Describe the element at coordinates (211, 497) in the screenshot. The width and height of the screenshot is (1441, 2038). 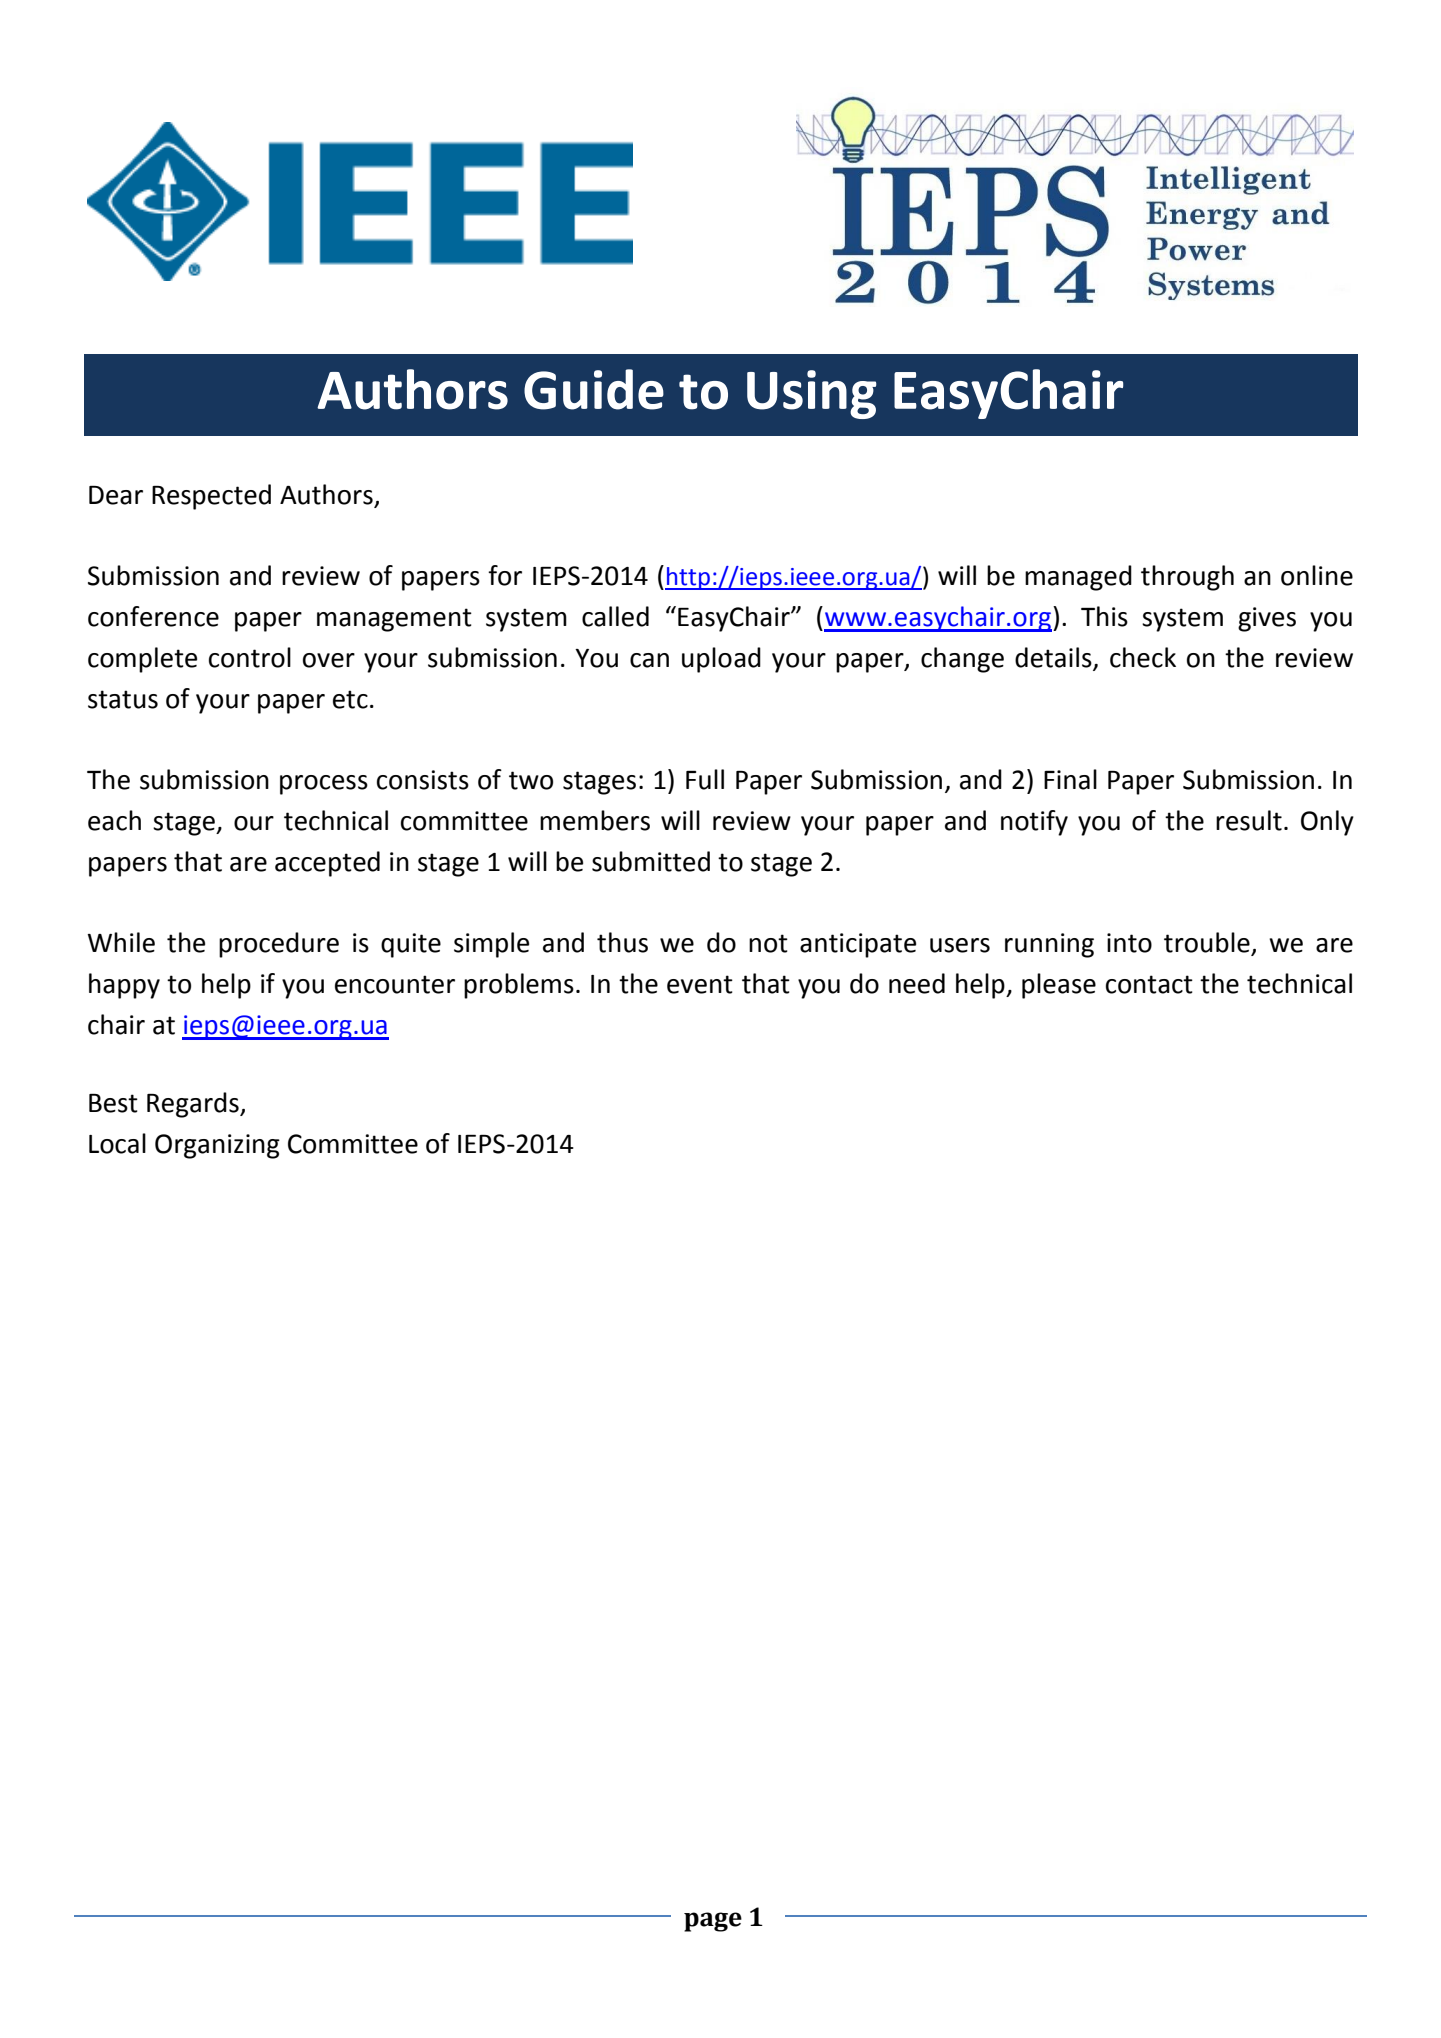
I see `Respected` at that location.
